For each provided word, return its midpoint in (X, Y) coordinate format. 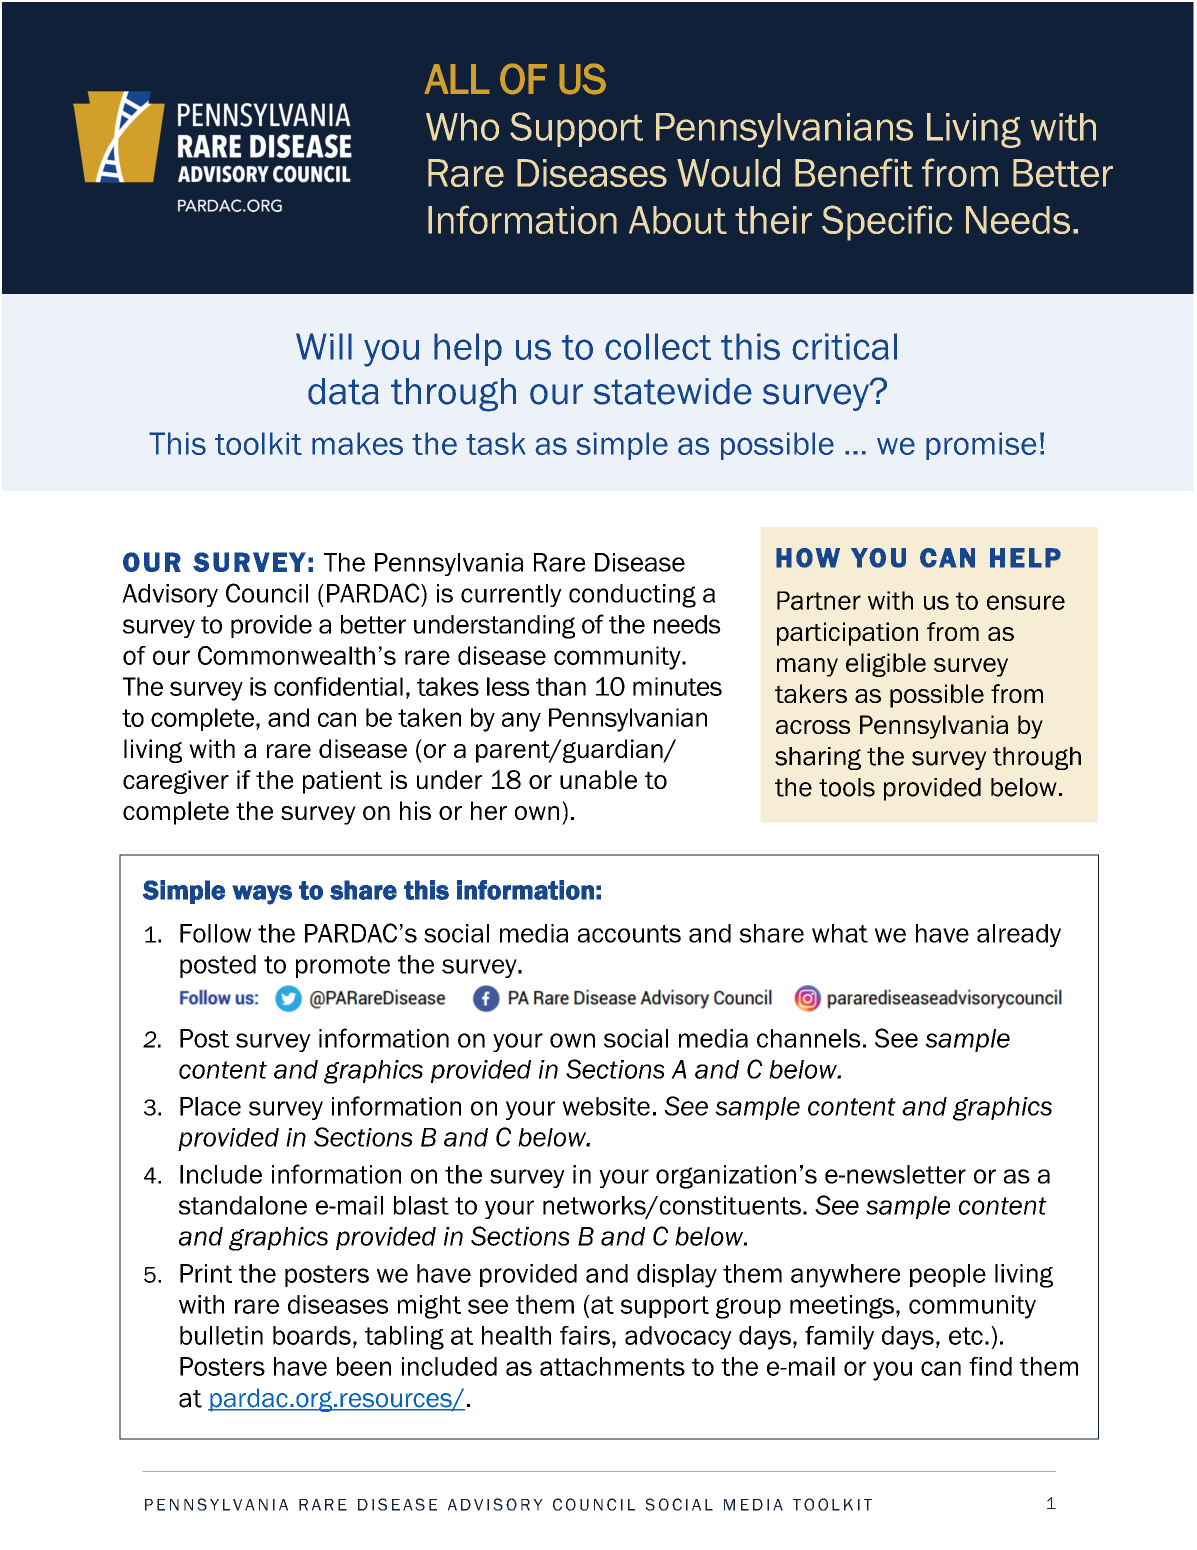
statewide (673, 391)
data (343, 391)
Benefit (854, 172)
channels (809, 1038)
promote (343, 967)
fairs (585, 1335)
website (606, 1106)
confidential (338, 686)
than (561, 686)
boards (312, 1335)
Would (728, 173)
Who (462, 127)
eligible (886, 665)
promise (981, 446)
